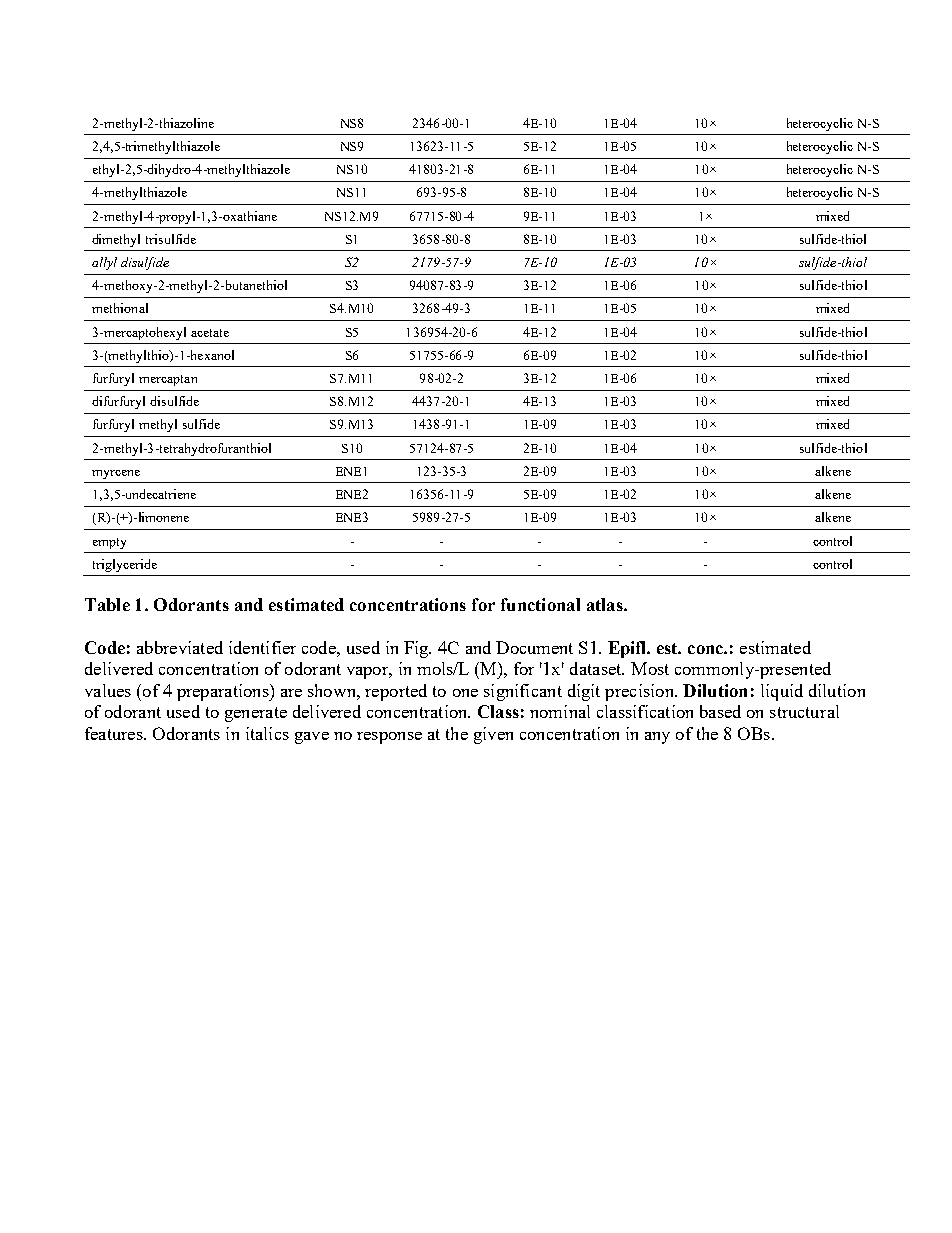 The width and height of the page is (952, 1233). I want to click on allyl, so click(104, 263).
